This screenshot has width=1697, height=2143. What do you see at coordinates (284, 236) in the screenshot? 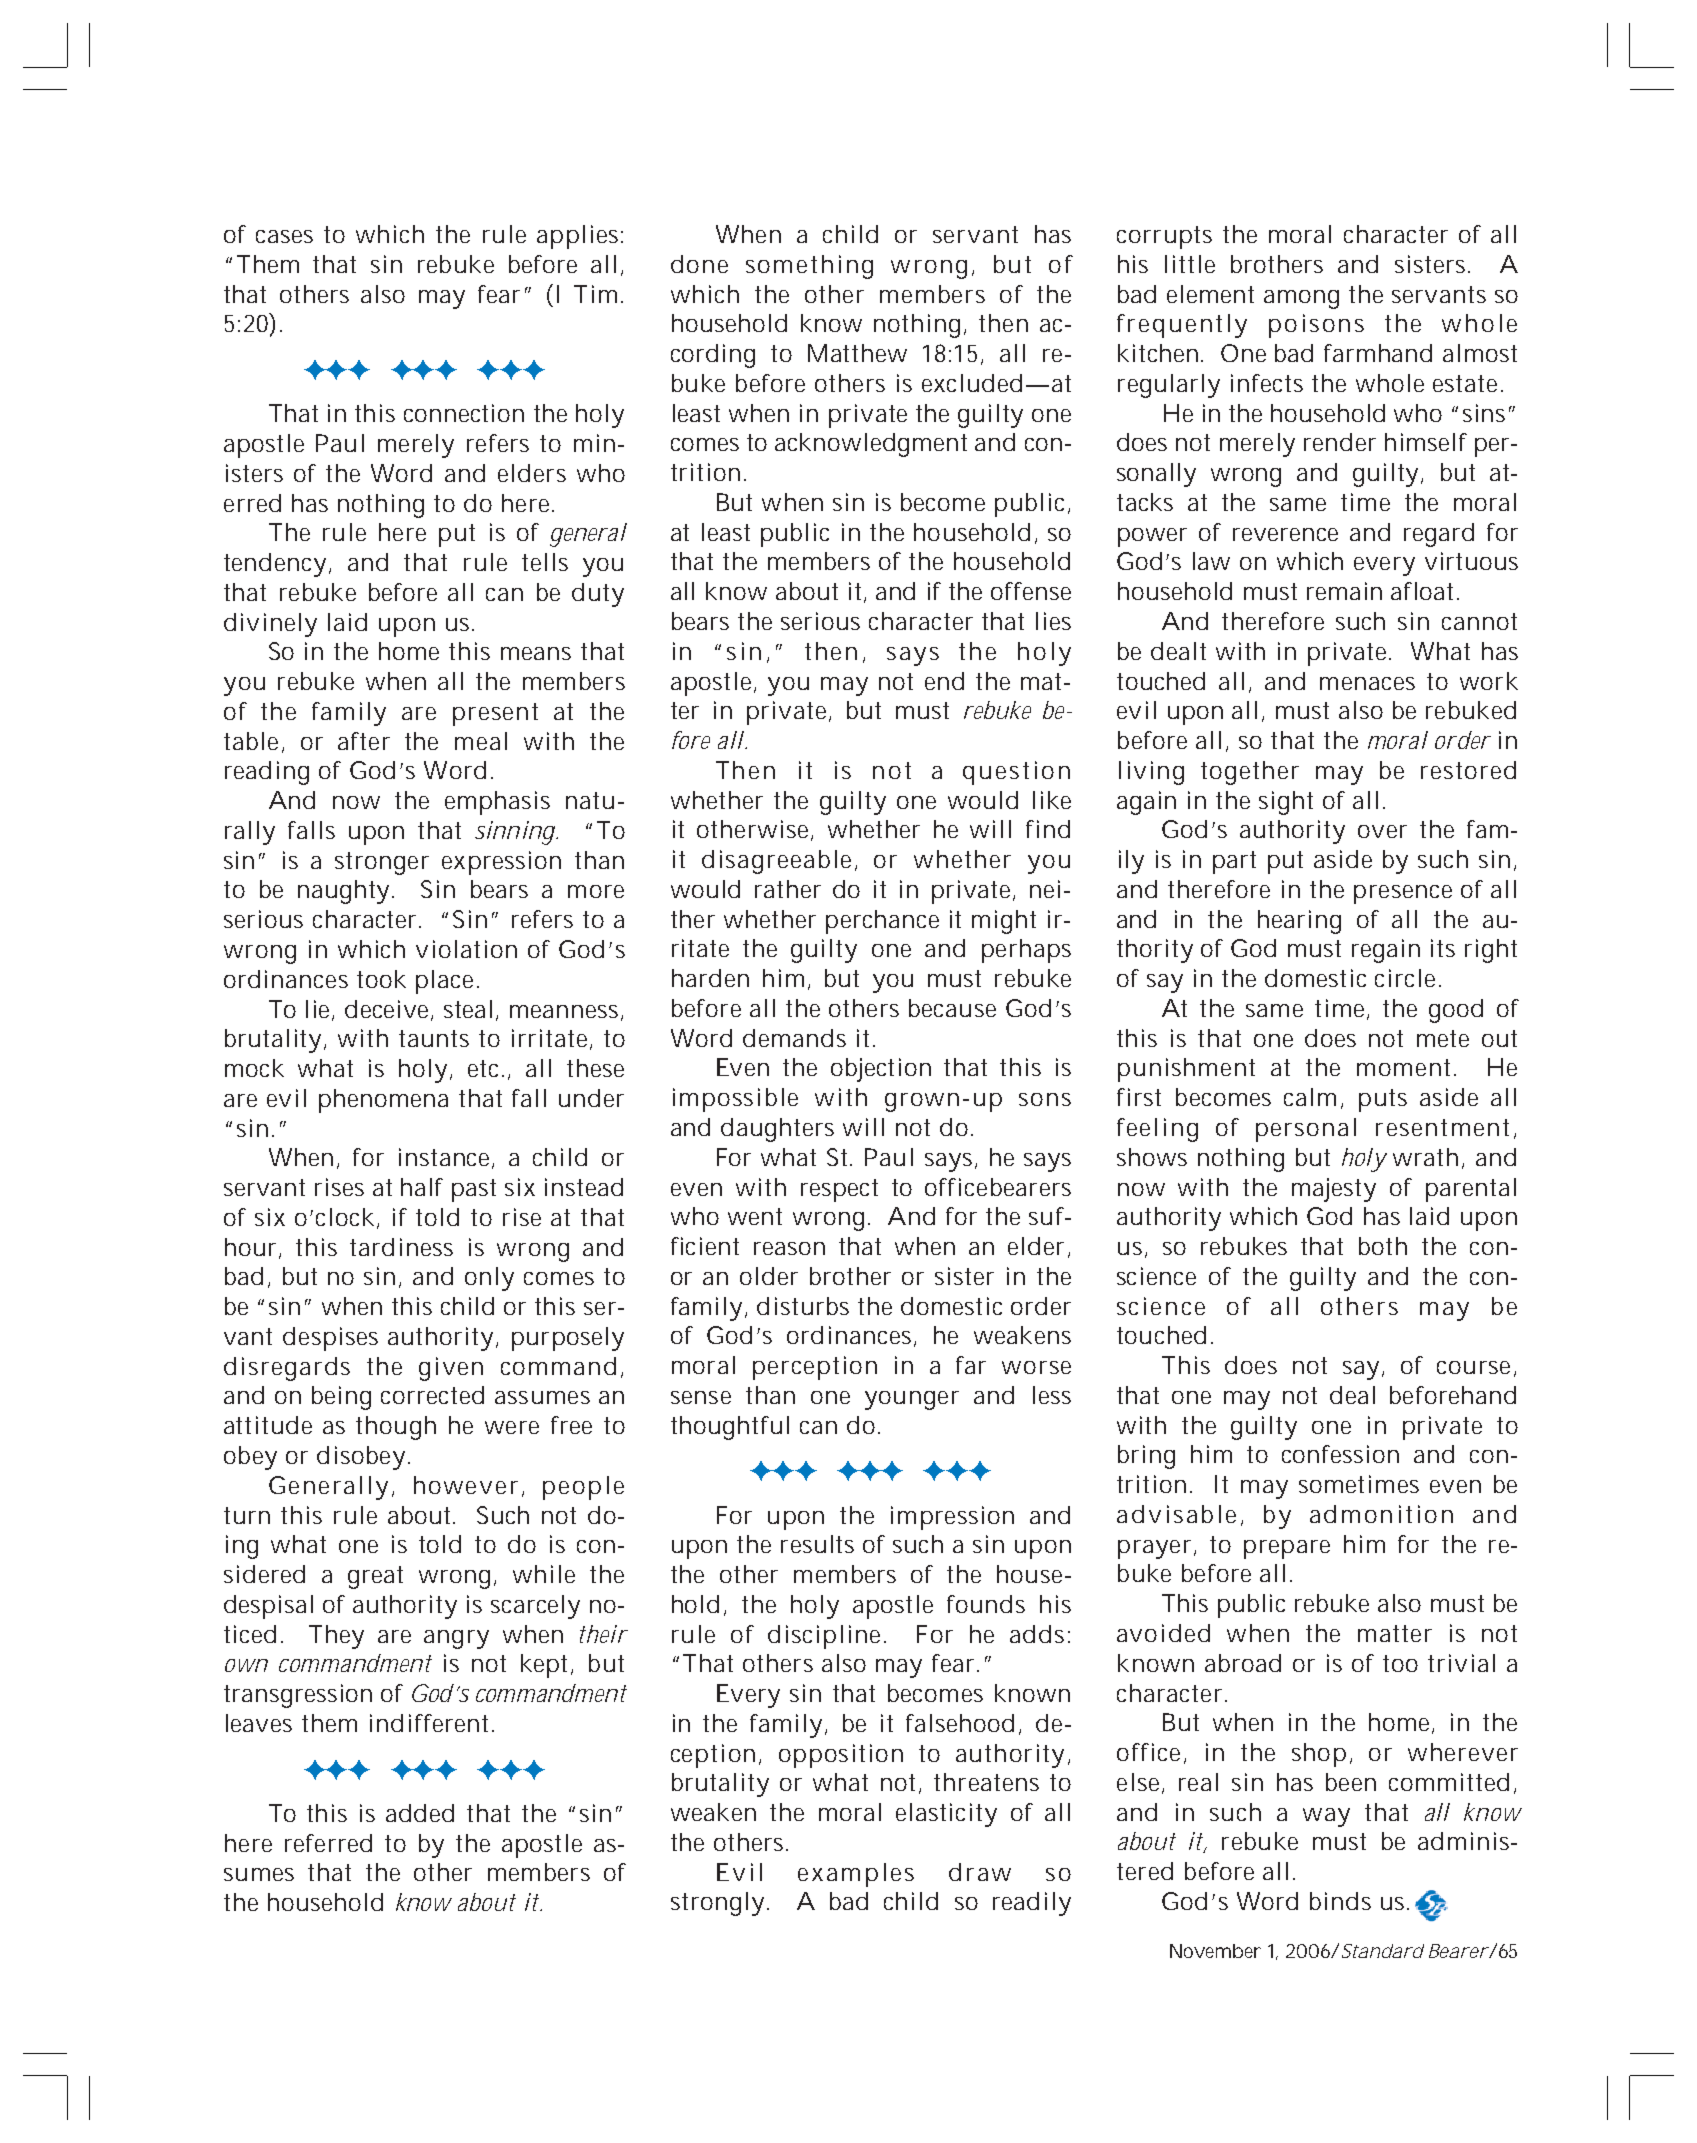
I see `cases` at bounding box center [284, 236].
